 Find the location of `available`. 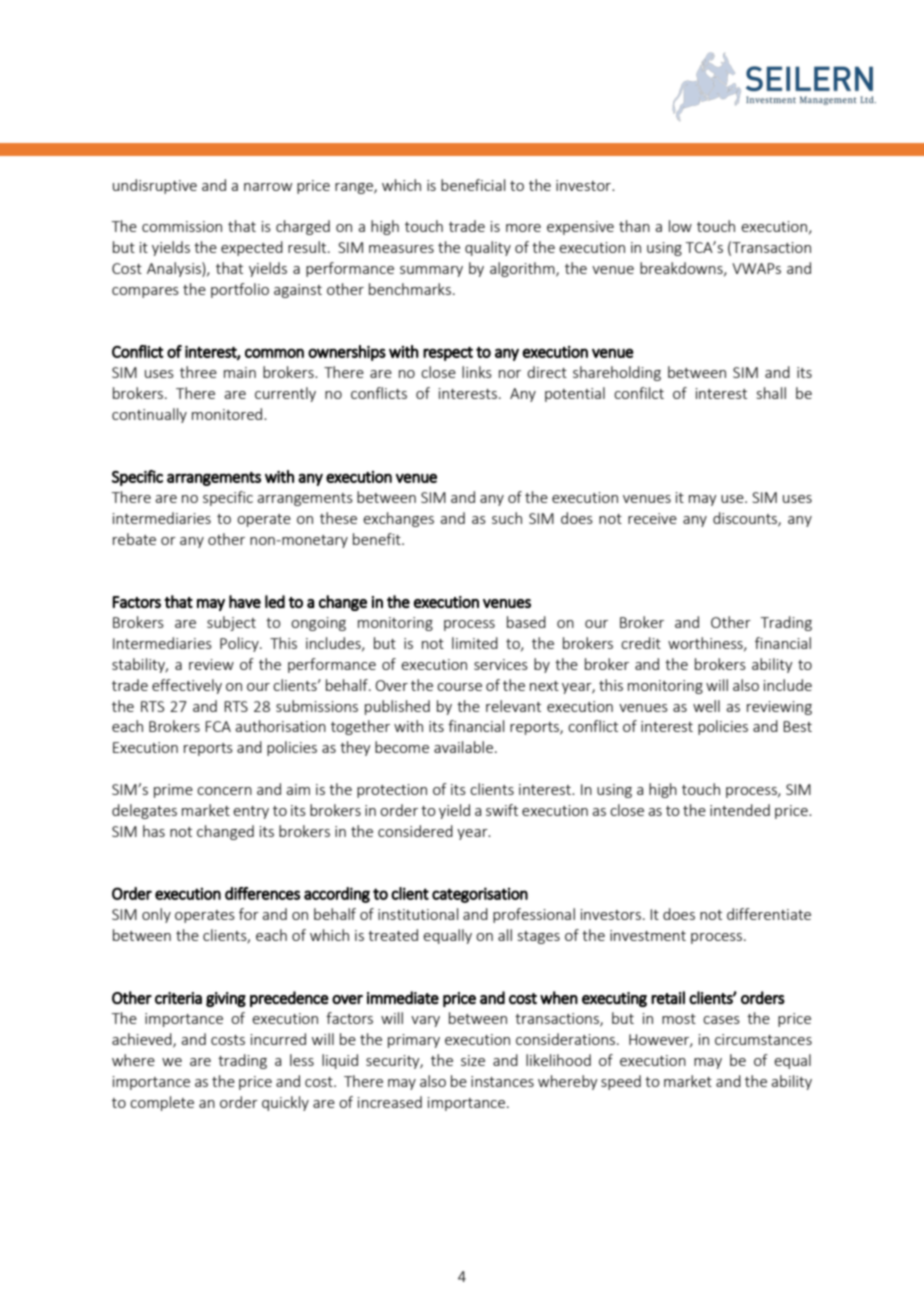

available is located at coordinates (465, 747).
